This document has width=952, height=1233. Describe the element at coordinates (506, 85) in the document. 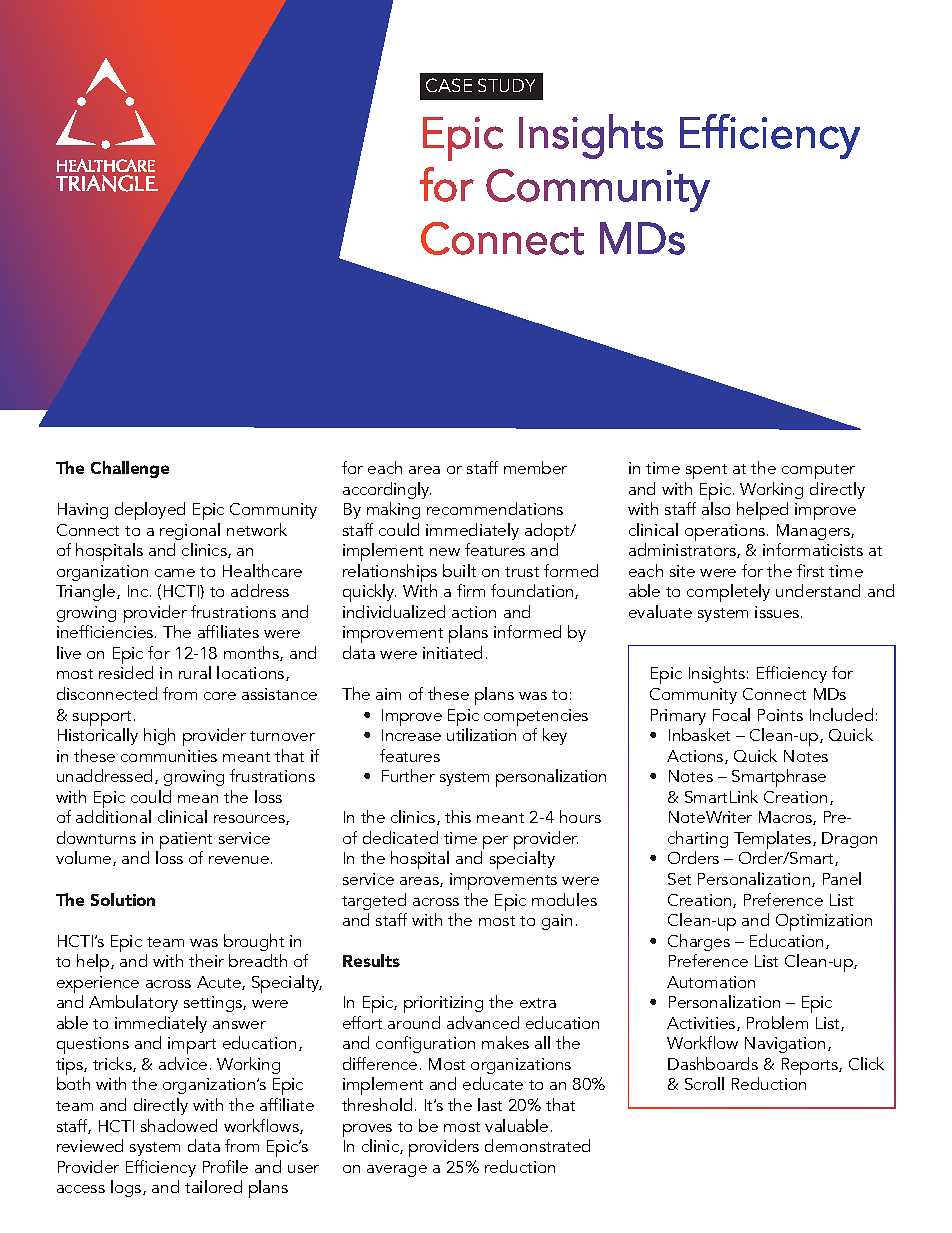

I see `STUDY` at that location.
